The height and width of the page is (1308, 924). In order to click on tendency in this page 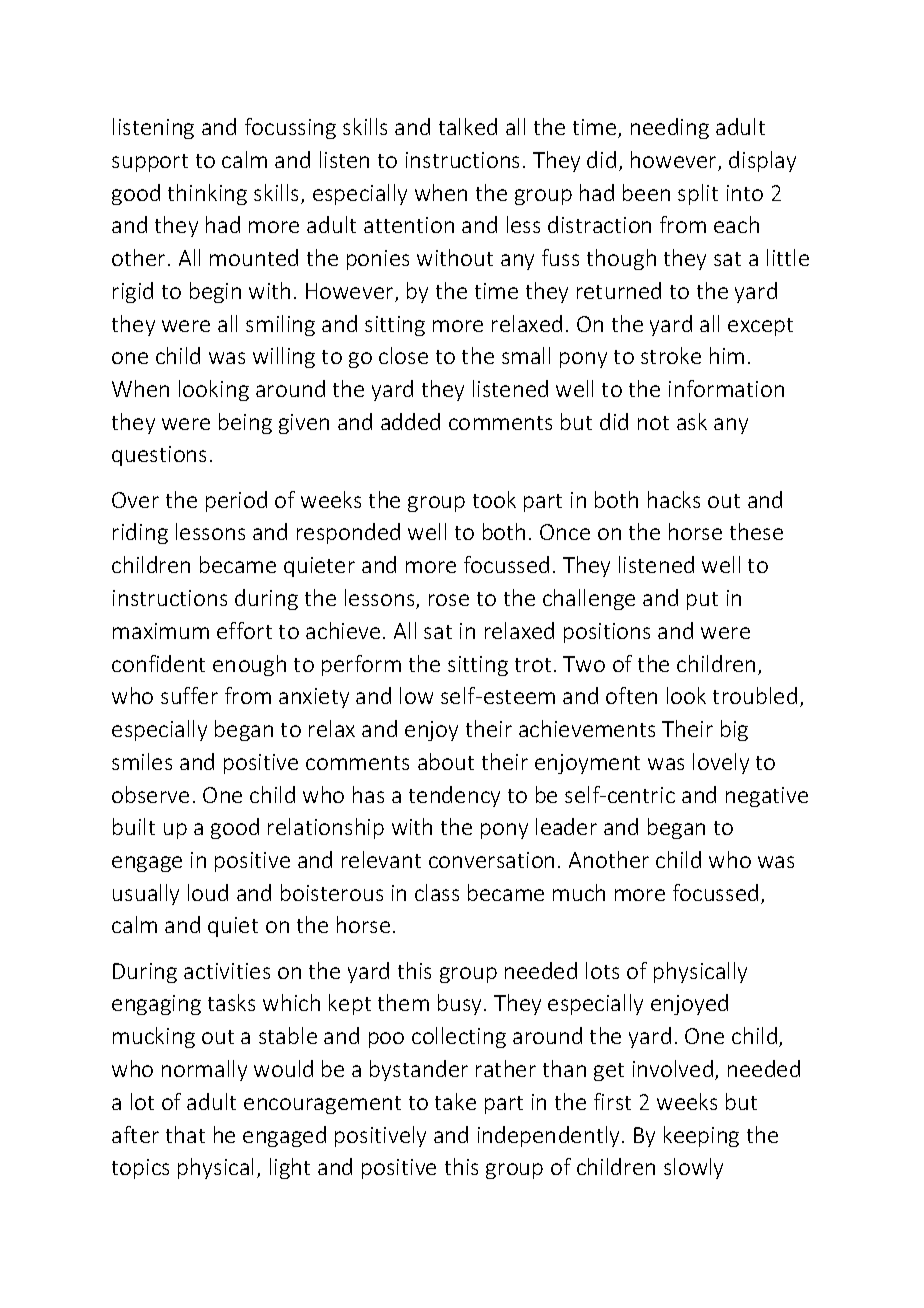, I will do `click(454, 796)`.
